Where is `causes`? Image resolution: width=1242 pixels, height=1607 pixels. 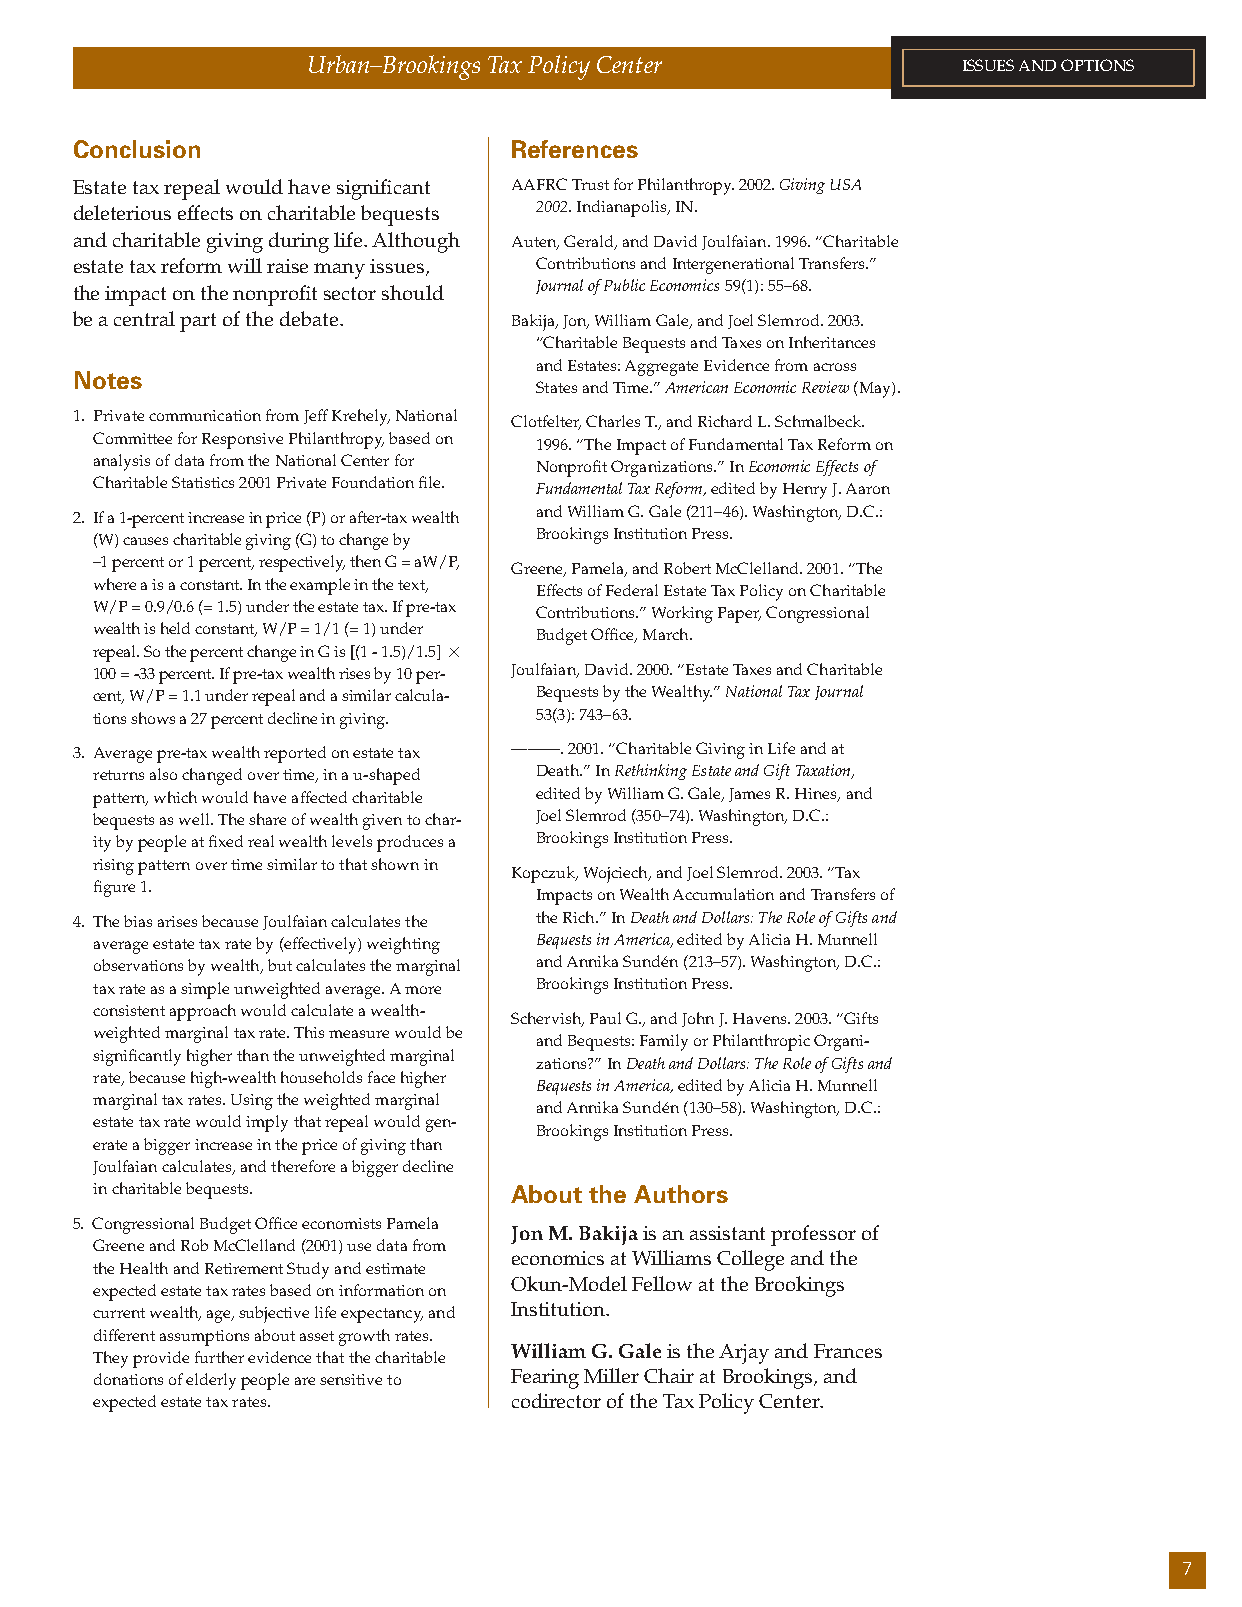 causes is located at coordinates (145, 541).
